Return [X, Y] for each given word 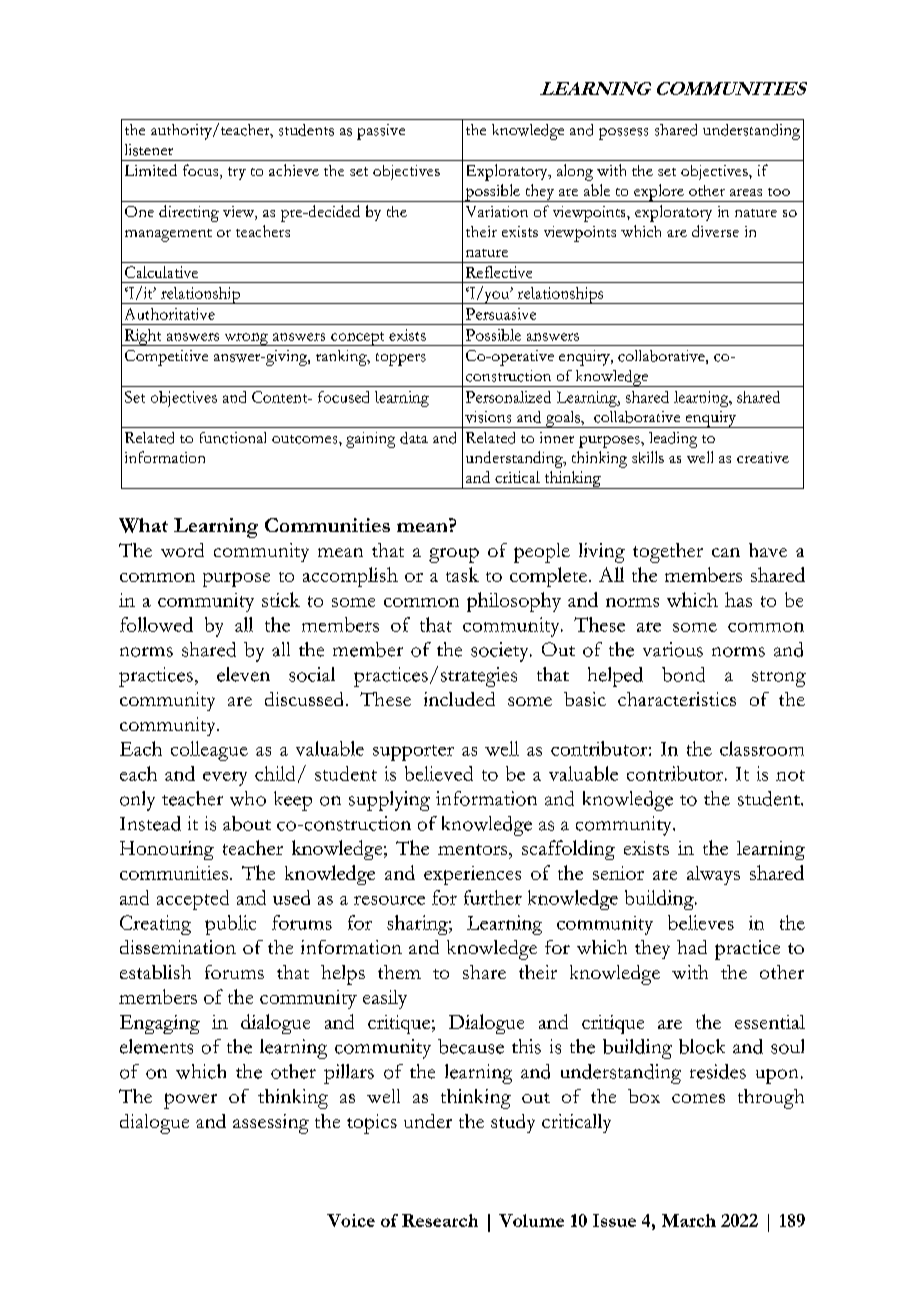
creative [763, 457]
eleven [243, 674]
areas [746, 192]
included [459, 699]
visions [488, 417]
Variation [497, 211]
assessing [271, 1124]
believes [701, 922]
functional [233, 438]
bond [683, 674]
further [493, 897]
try [237, 173]
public [230, 925]
